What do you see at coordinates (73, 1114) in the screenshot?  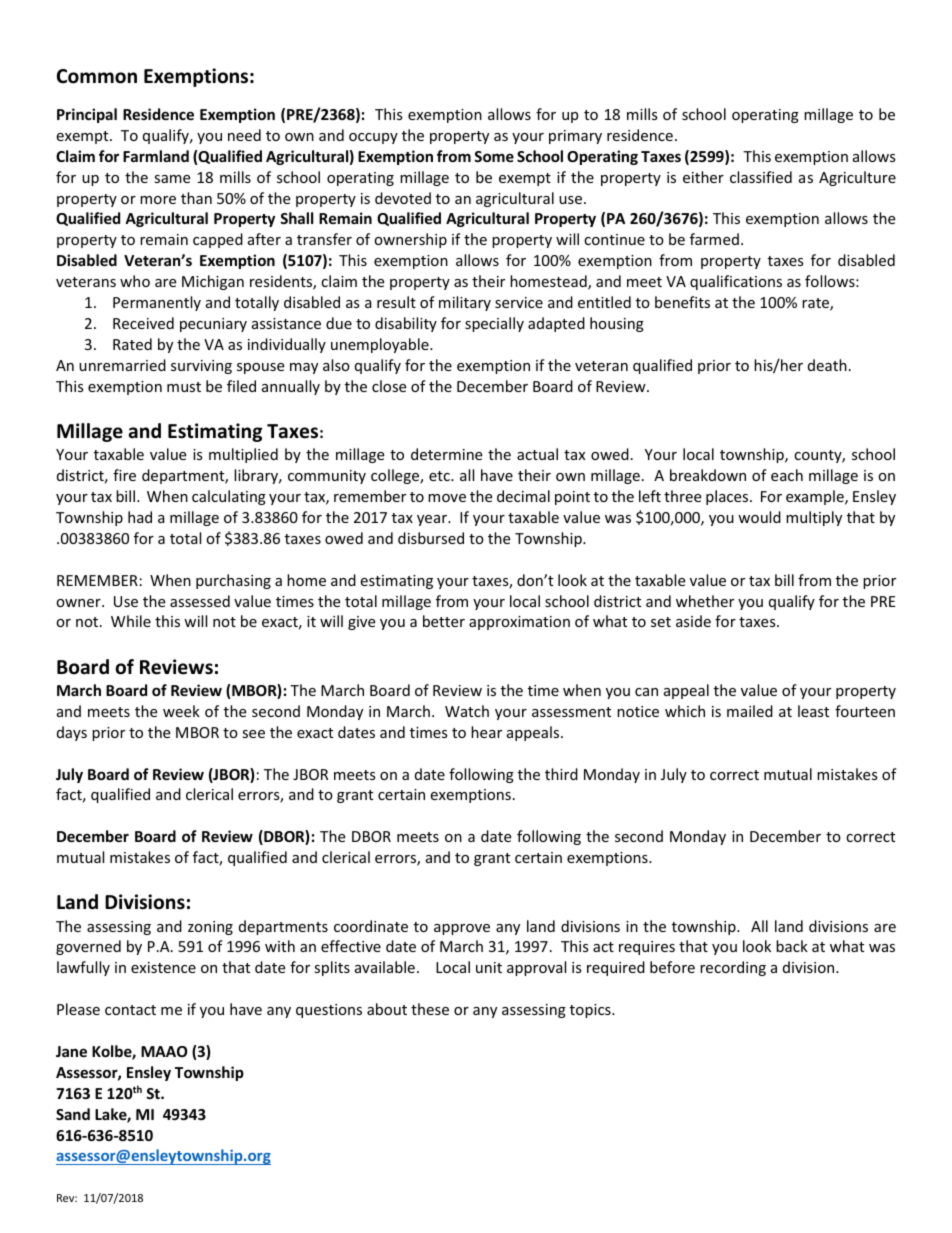 I see `Sand` at bounding box center [73, 1114].
